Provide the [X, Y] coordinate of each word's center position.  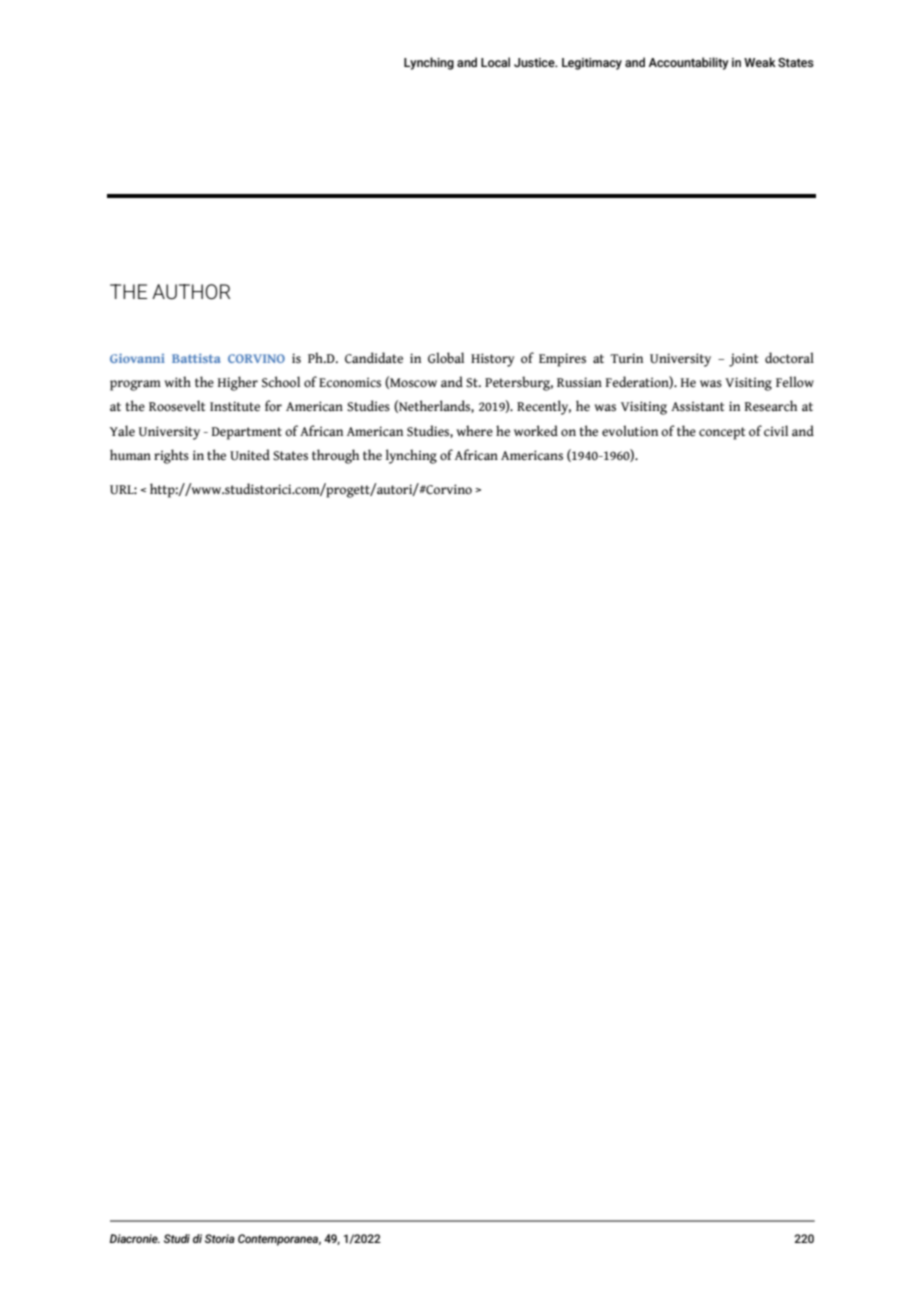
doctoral [789, 358]
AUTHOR [191, 292]
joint [743, 360]
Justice [535, 62]
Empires [562, 360]
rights [171, 456]
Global [446, 358]
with [177, 381]
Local [495, 62]
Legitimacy [592, 64]
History [492, 360]
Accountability [689, 63]
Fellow [795, 382]
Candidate [374, 358]
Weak [760, 62]
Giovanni [137, 358]
